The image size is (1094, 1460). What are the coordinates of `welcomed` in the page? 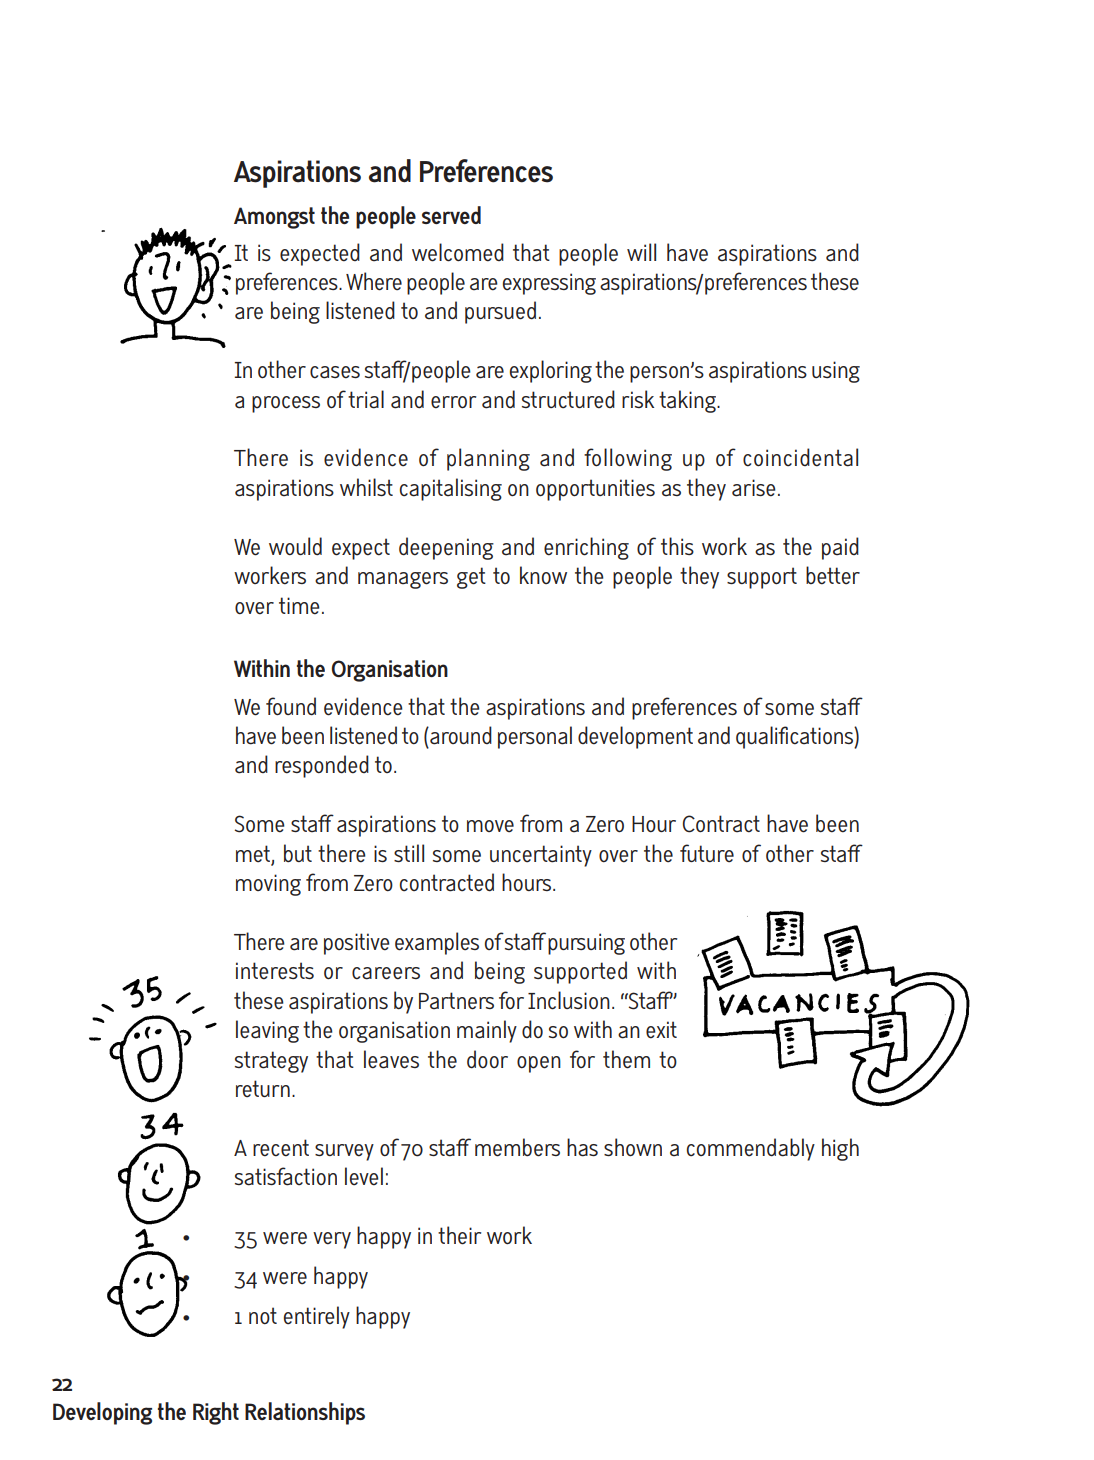 It's located at (458, 252).
